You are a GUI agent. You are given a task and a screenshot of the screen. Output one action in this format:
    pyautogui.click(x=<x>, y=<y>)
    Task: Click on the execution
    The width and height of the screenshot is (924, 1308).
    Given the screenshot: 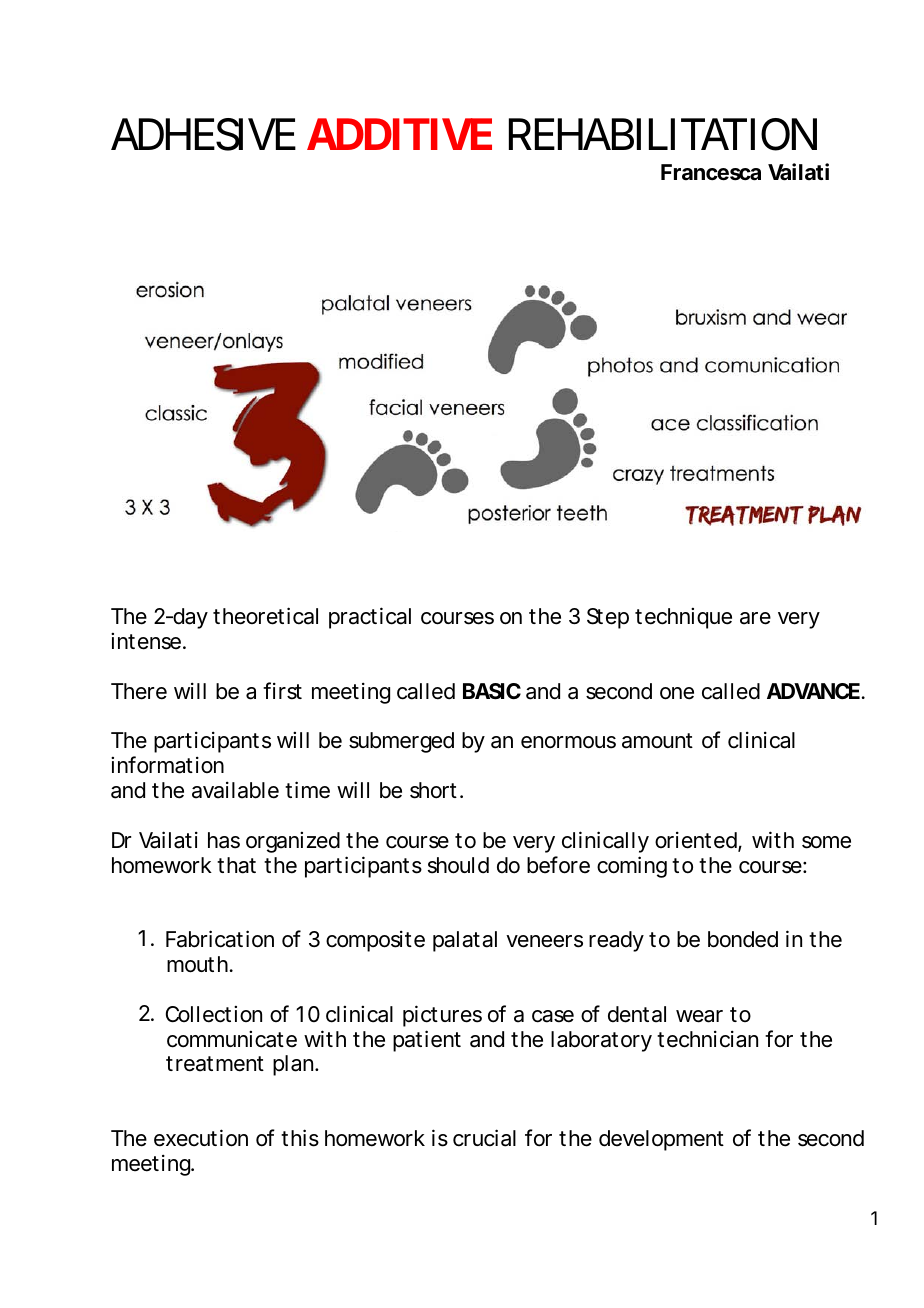 What is the action you would take?
    pyautogui.click(x=201, y=1138)
